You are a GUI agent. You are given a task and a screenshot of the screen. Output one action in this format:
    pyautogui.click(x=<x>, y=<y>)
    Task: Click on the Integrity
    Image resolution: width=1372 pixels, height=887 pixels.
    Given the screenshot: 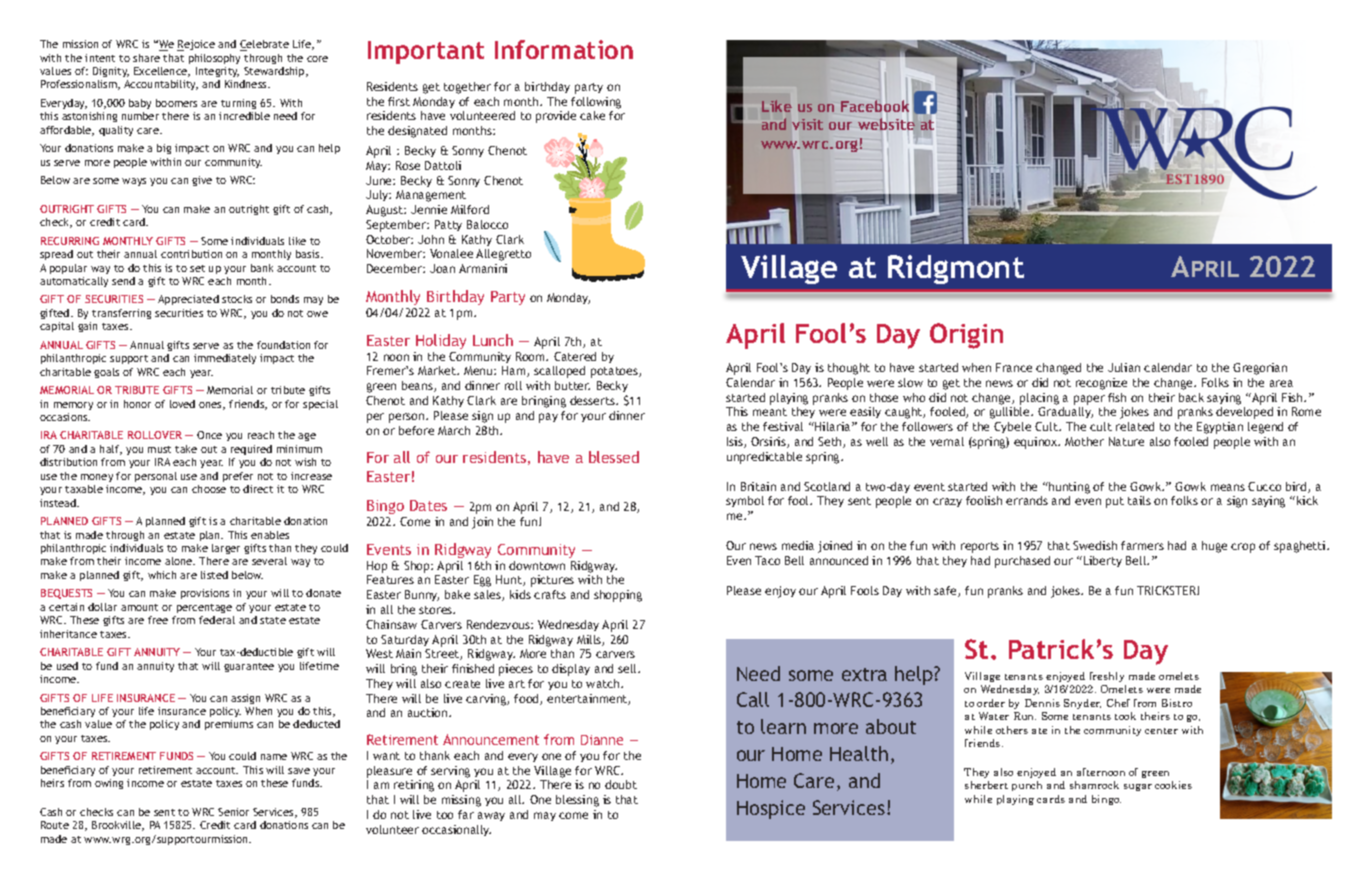 What is the action you would take?
    pyautogui.click(x=217, y=72)
